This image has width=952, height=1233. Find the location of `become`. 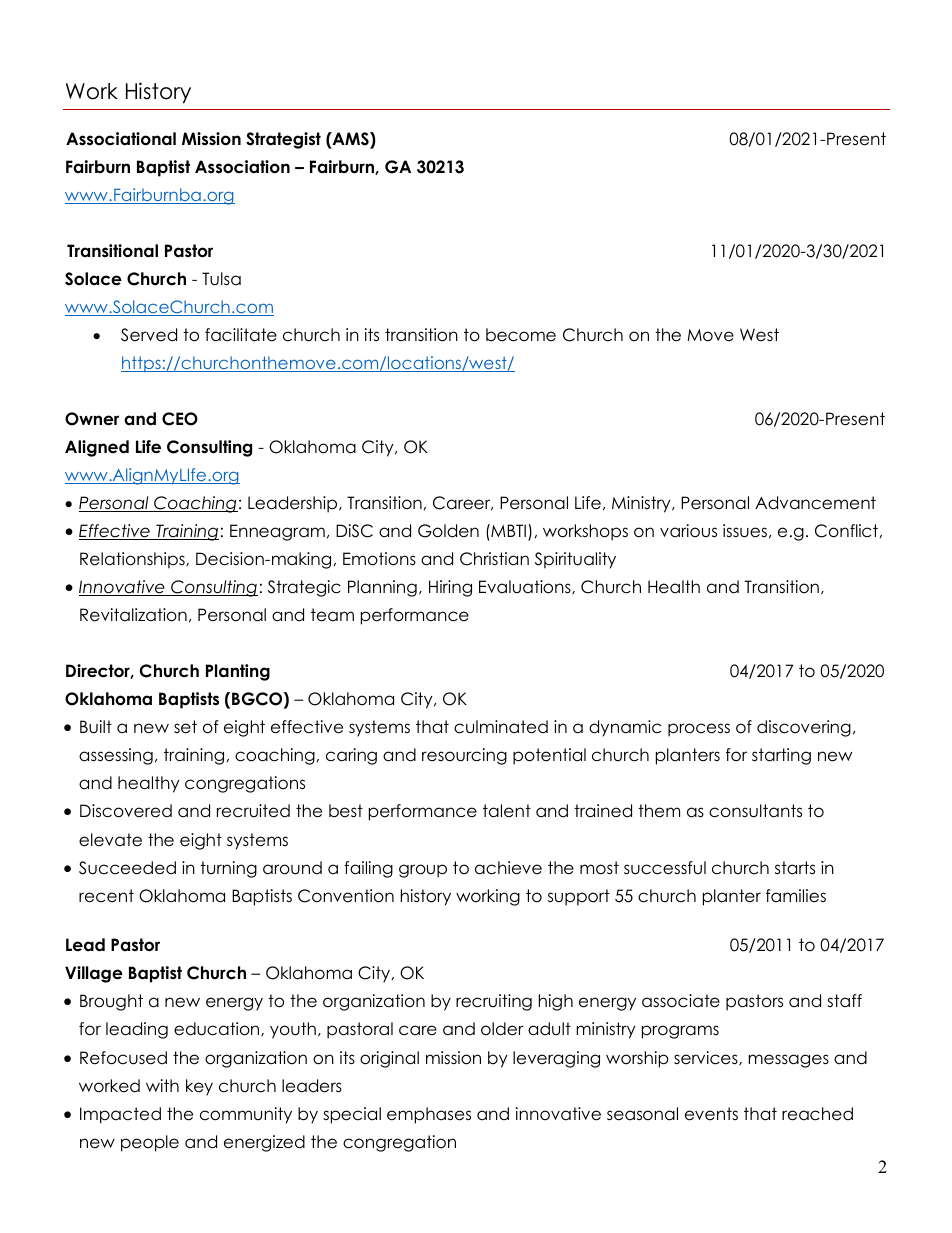

become is located at coordinates (521, 335).
